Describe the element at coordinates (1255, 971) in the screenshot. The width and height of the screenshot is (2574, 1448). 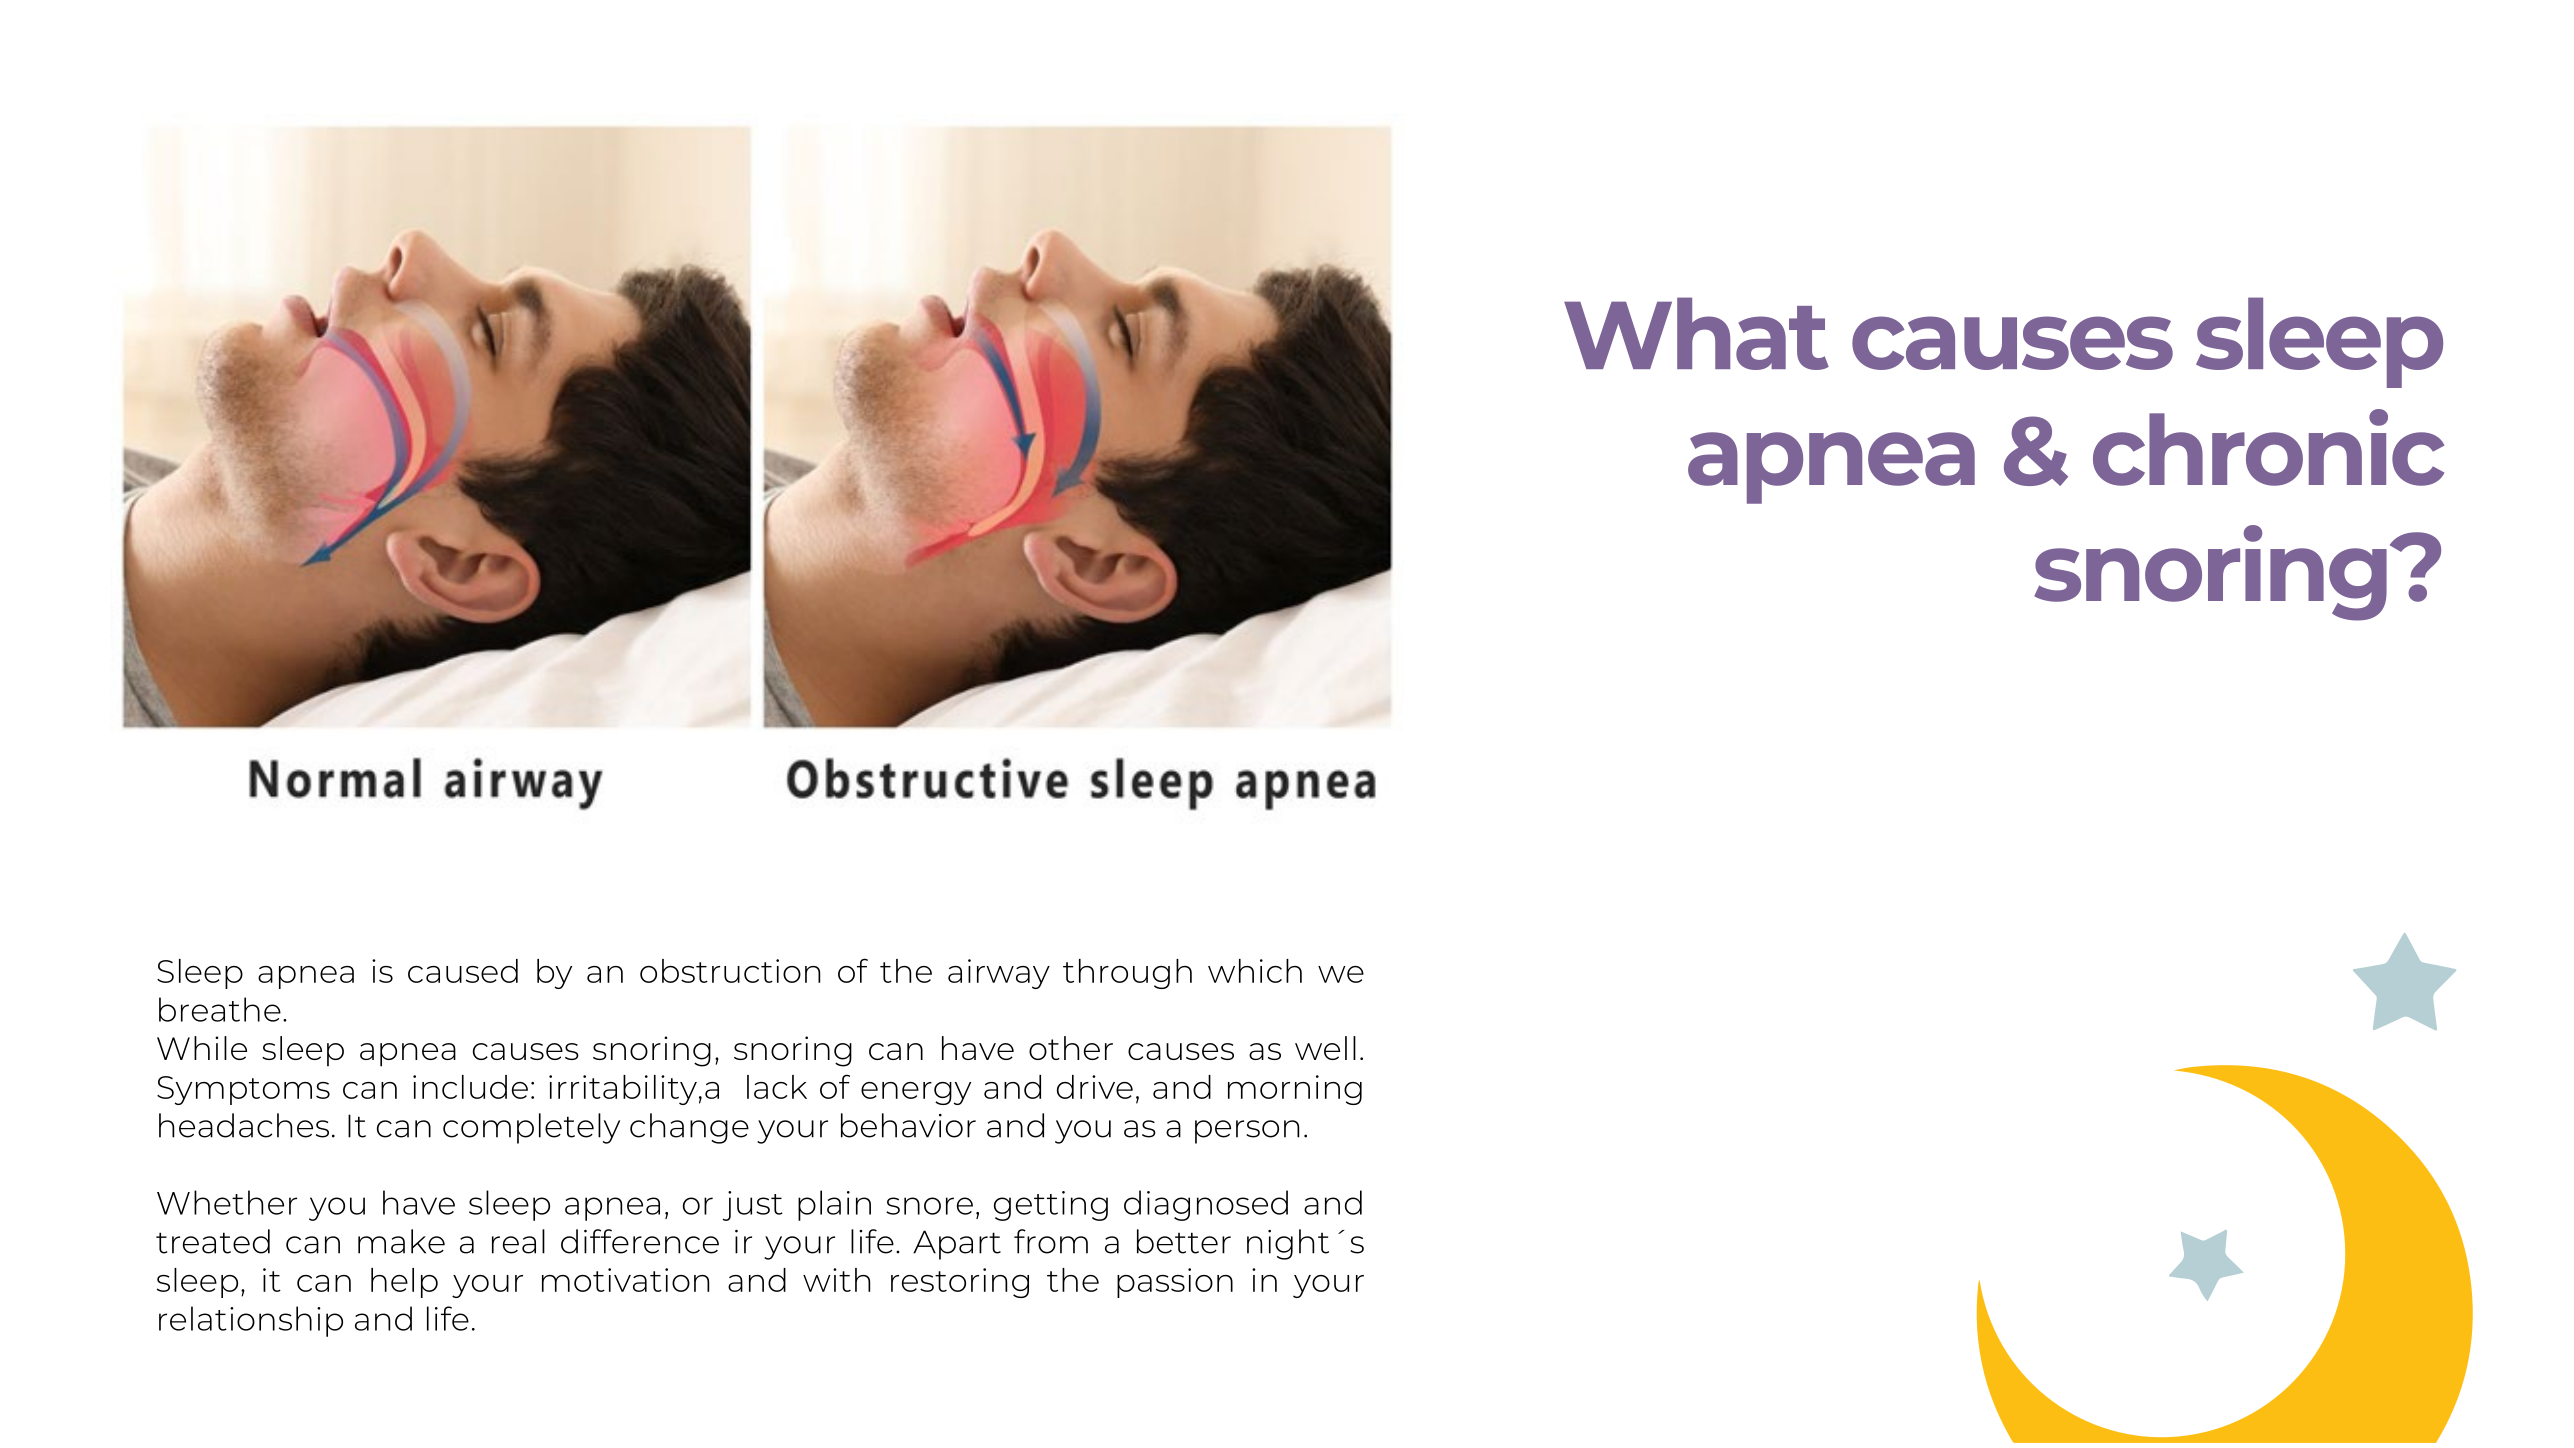
I see `which` at that location.
